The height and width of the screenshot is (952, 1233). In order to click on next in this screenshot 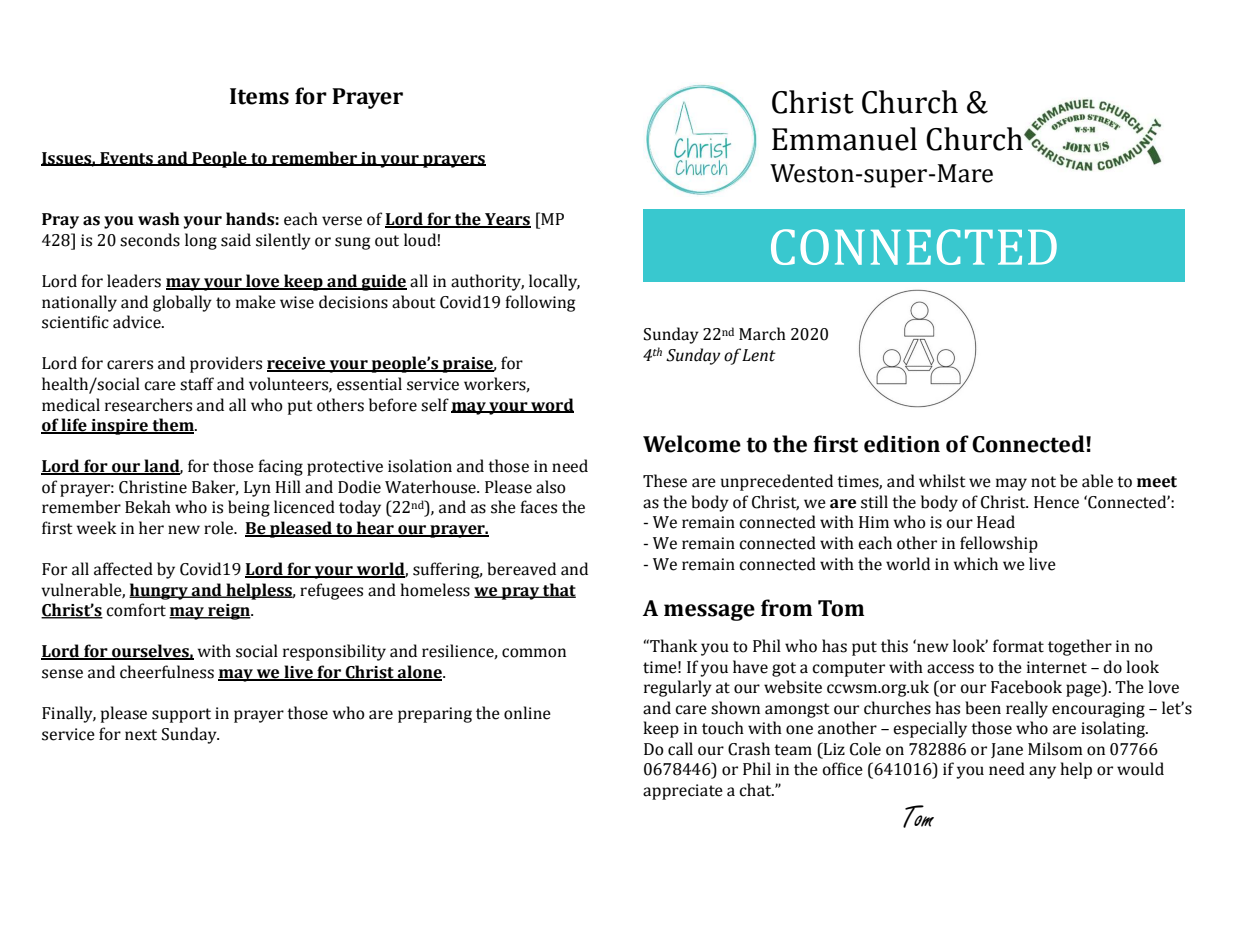, I will do `click(141, 735)`.
